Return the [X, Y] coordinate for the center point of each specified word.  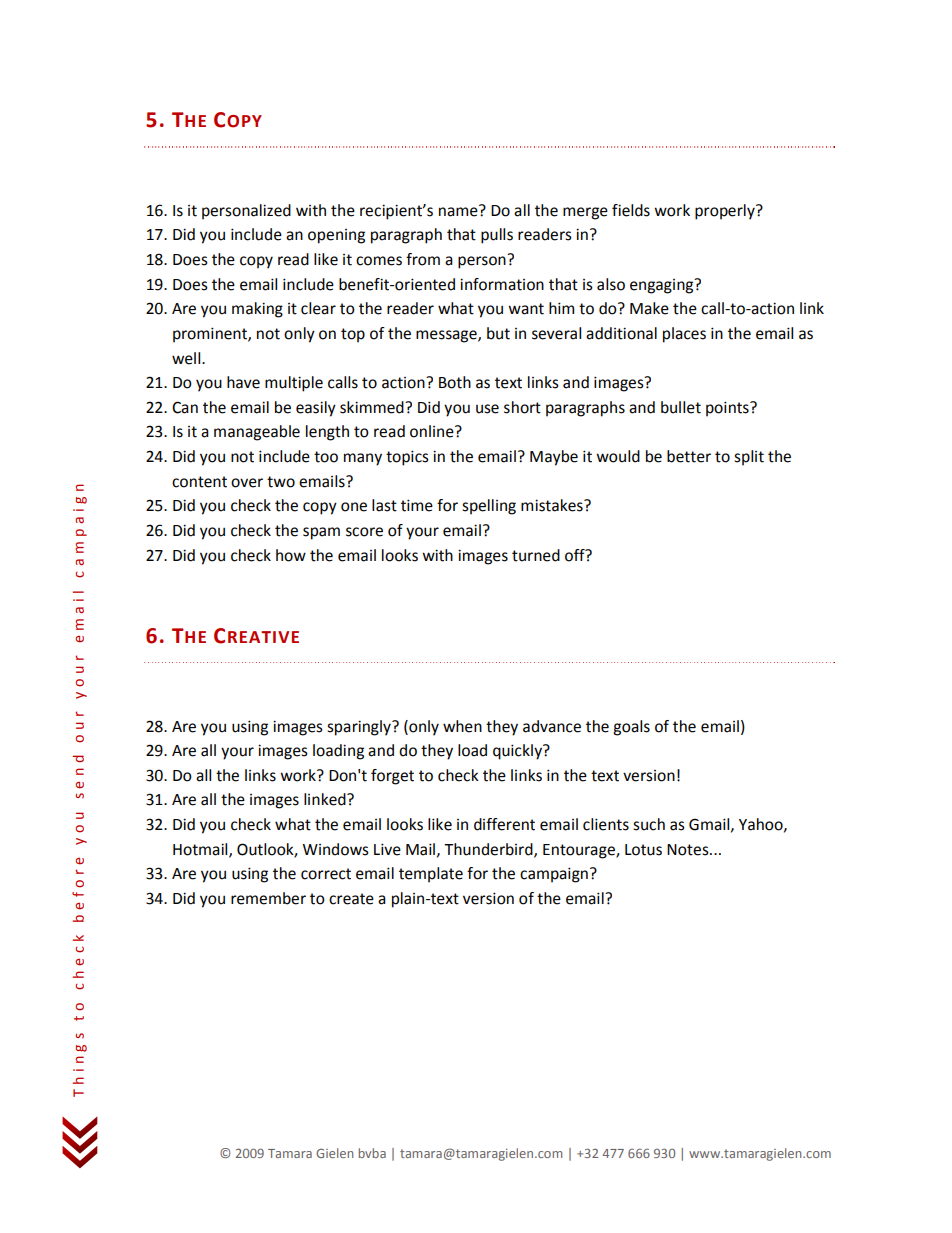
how [291, 555]
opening [336, 236]
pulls [497, 236]
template [431, 875]
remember [268, 898]
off [576, 555]
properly [726, 212]
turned [536, 555]
